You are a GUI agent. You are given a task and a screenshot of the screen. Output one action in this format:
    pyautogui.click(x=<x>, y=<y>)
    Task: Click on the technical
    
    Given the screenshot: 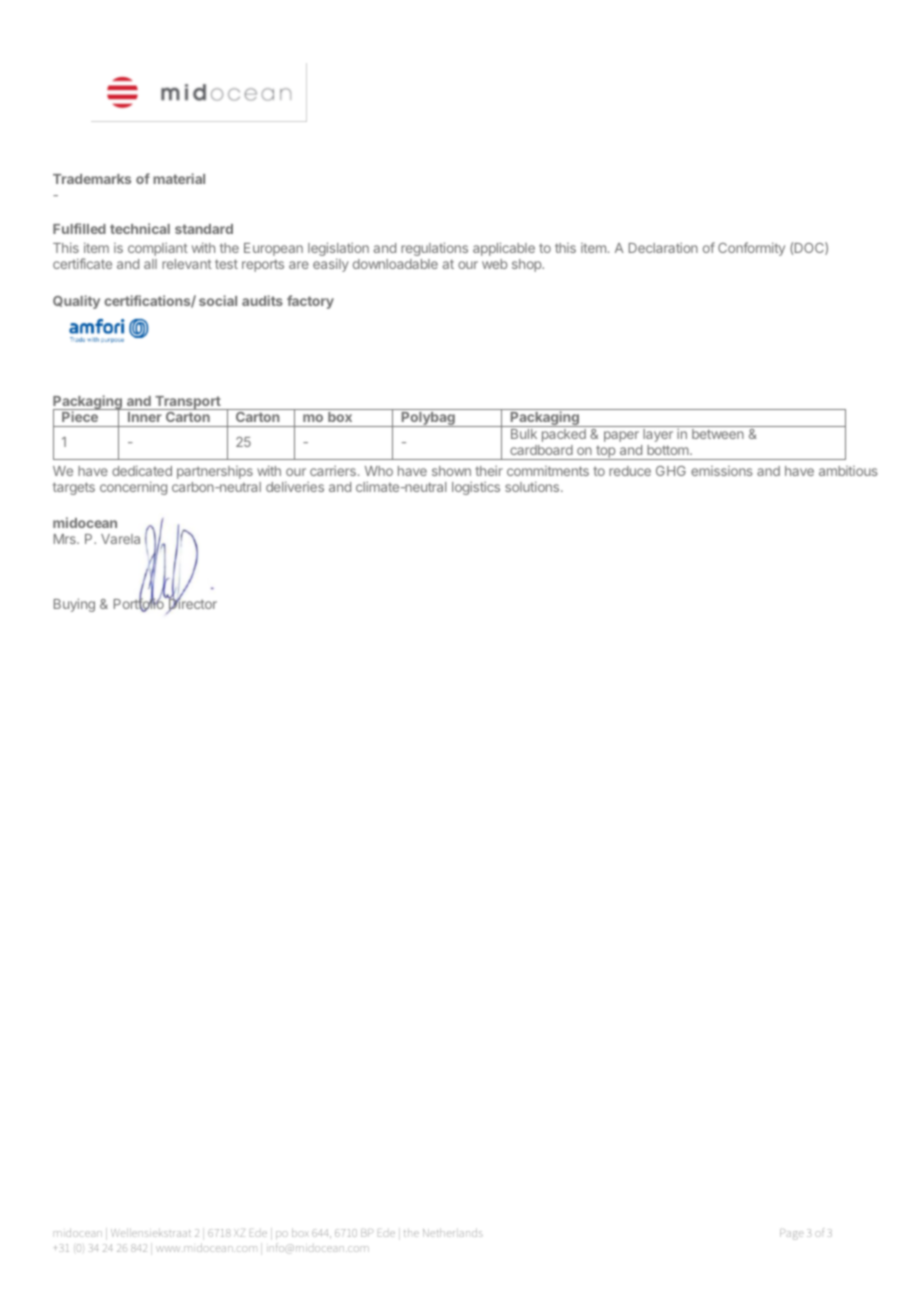 What is the action you would take?
    pyautogui.click(x=140, y=228)
